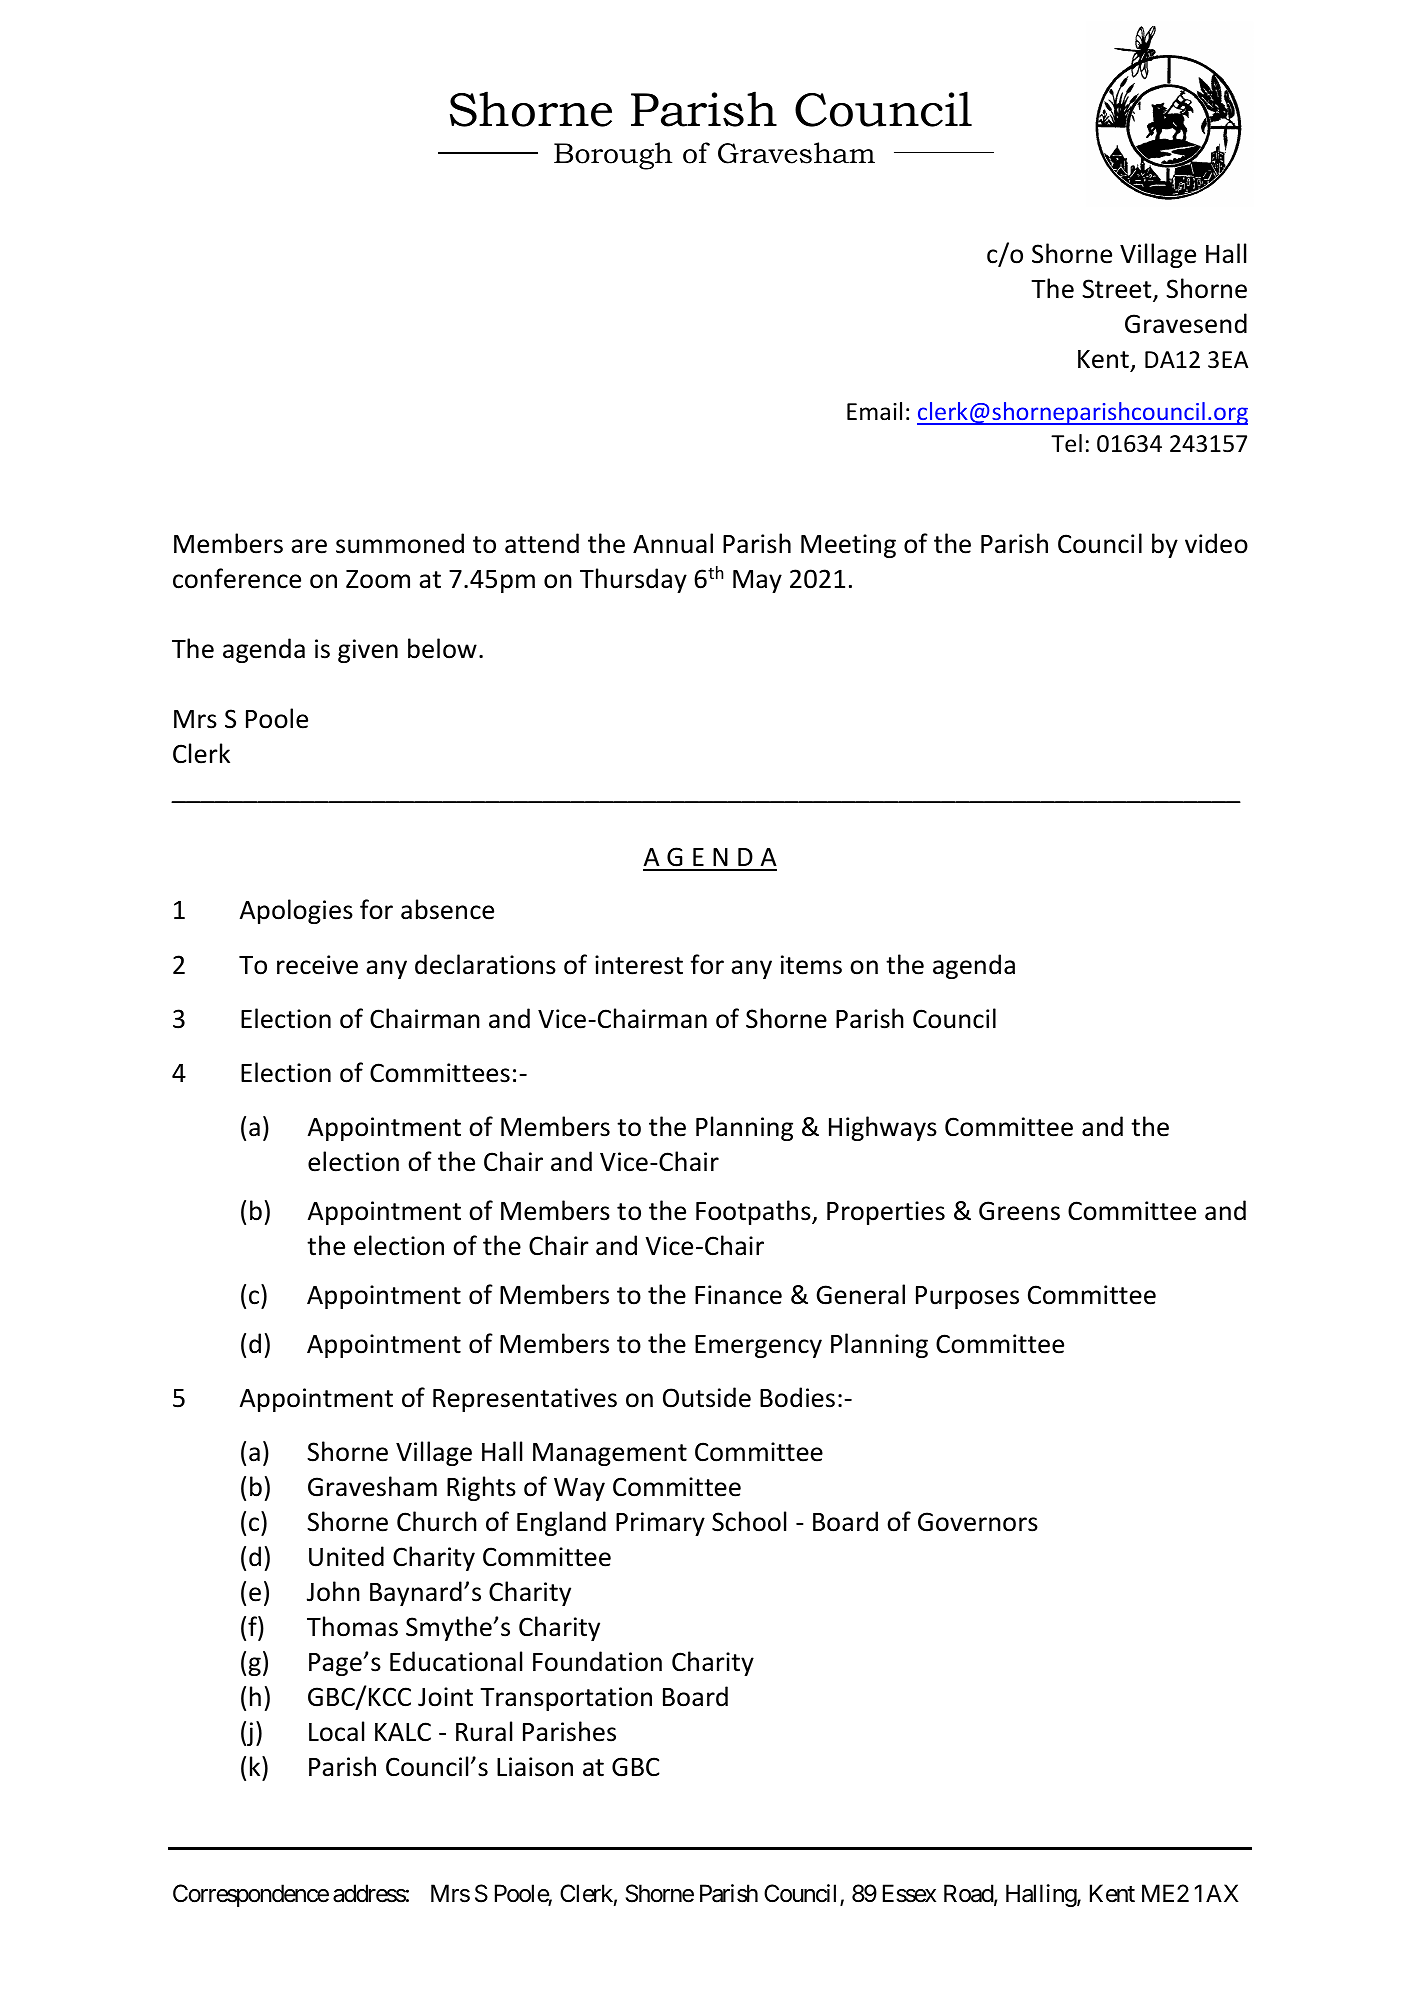 Image resolution: width=1420 pixels, height=2008 pixels. What do you see at coordinates (613, 156) in the image?
I see `Borough` at bounding box center [613, 156].
